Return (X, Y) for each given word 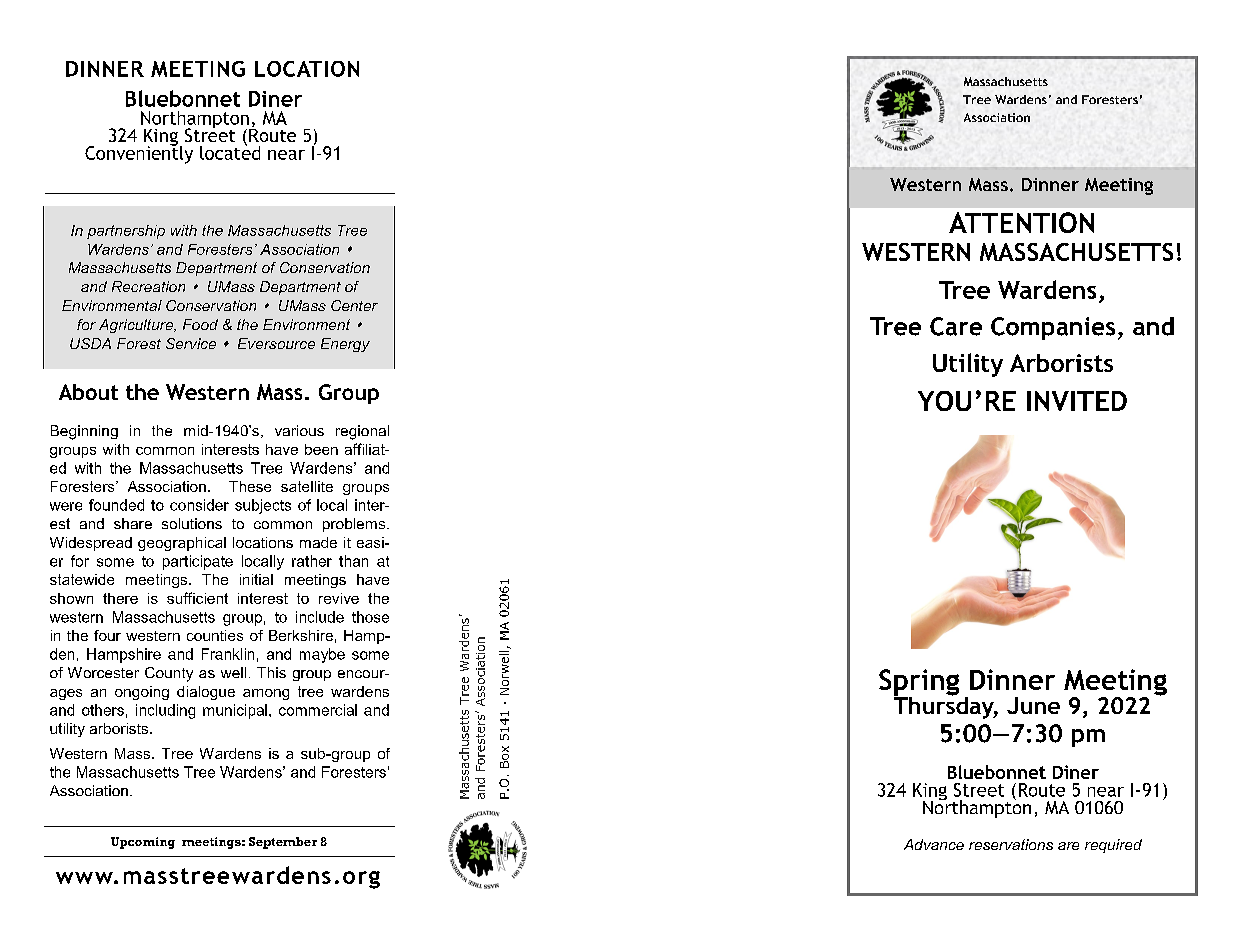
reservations (1011, 844)
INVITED (1077, 401)
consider (199, 505)
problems (355, 525)
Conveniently (139, 153)
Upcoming (143, 843)
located (230, 151)
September (283, 843)
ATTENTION (1021, 222)
